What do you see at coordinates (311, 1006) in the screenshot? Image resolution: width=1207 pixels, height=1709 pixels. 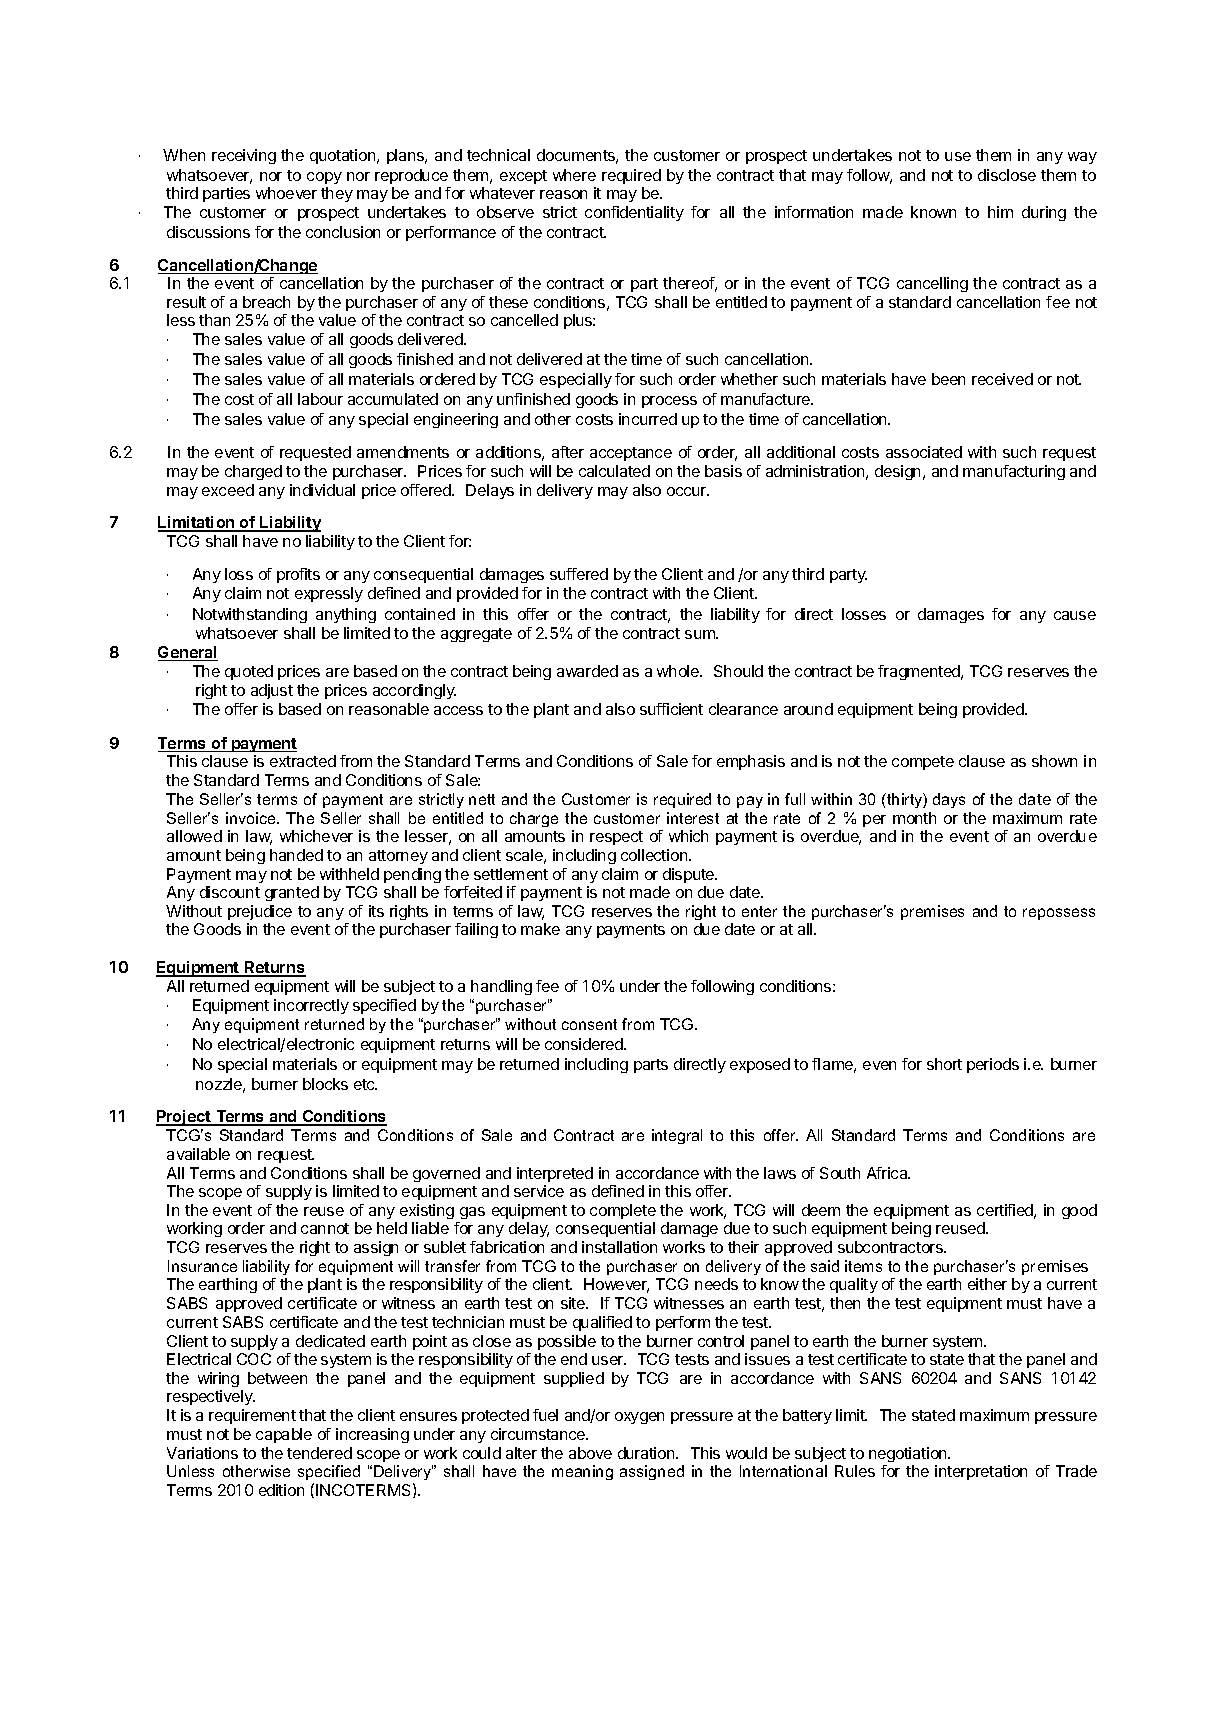 I see `incorrectly` at bounding box center [311, 1006].
